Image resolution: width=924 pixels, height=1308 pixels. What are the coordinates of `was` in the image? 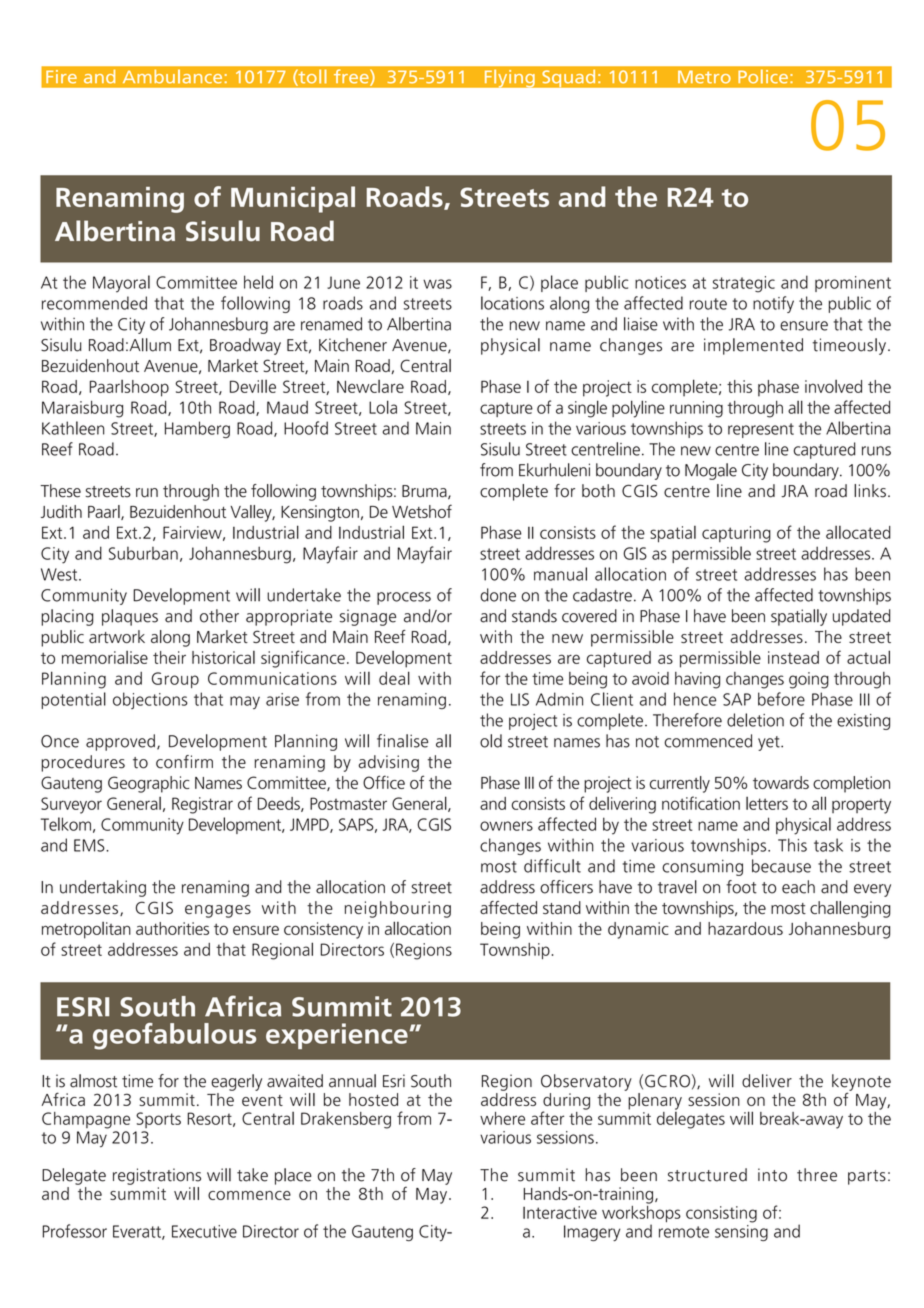 It's located at (437, 284).
